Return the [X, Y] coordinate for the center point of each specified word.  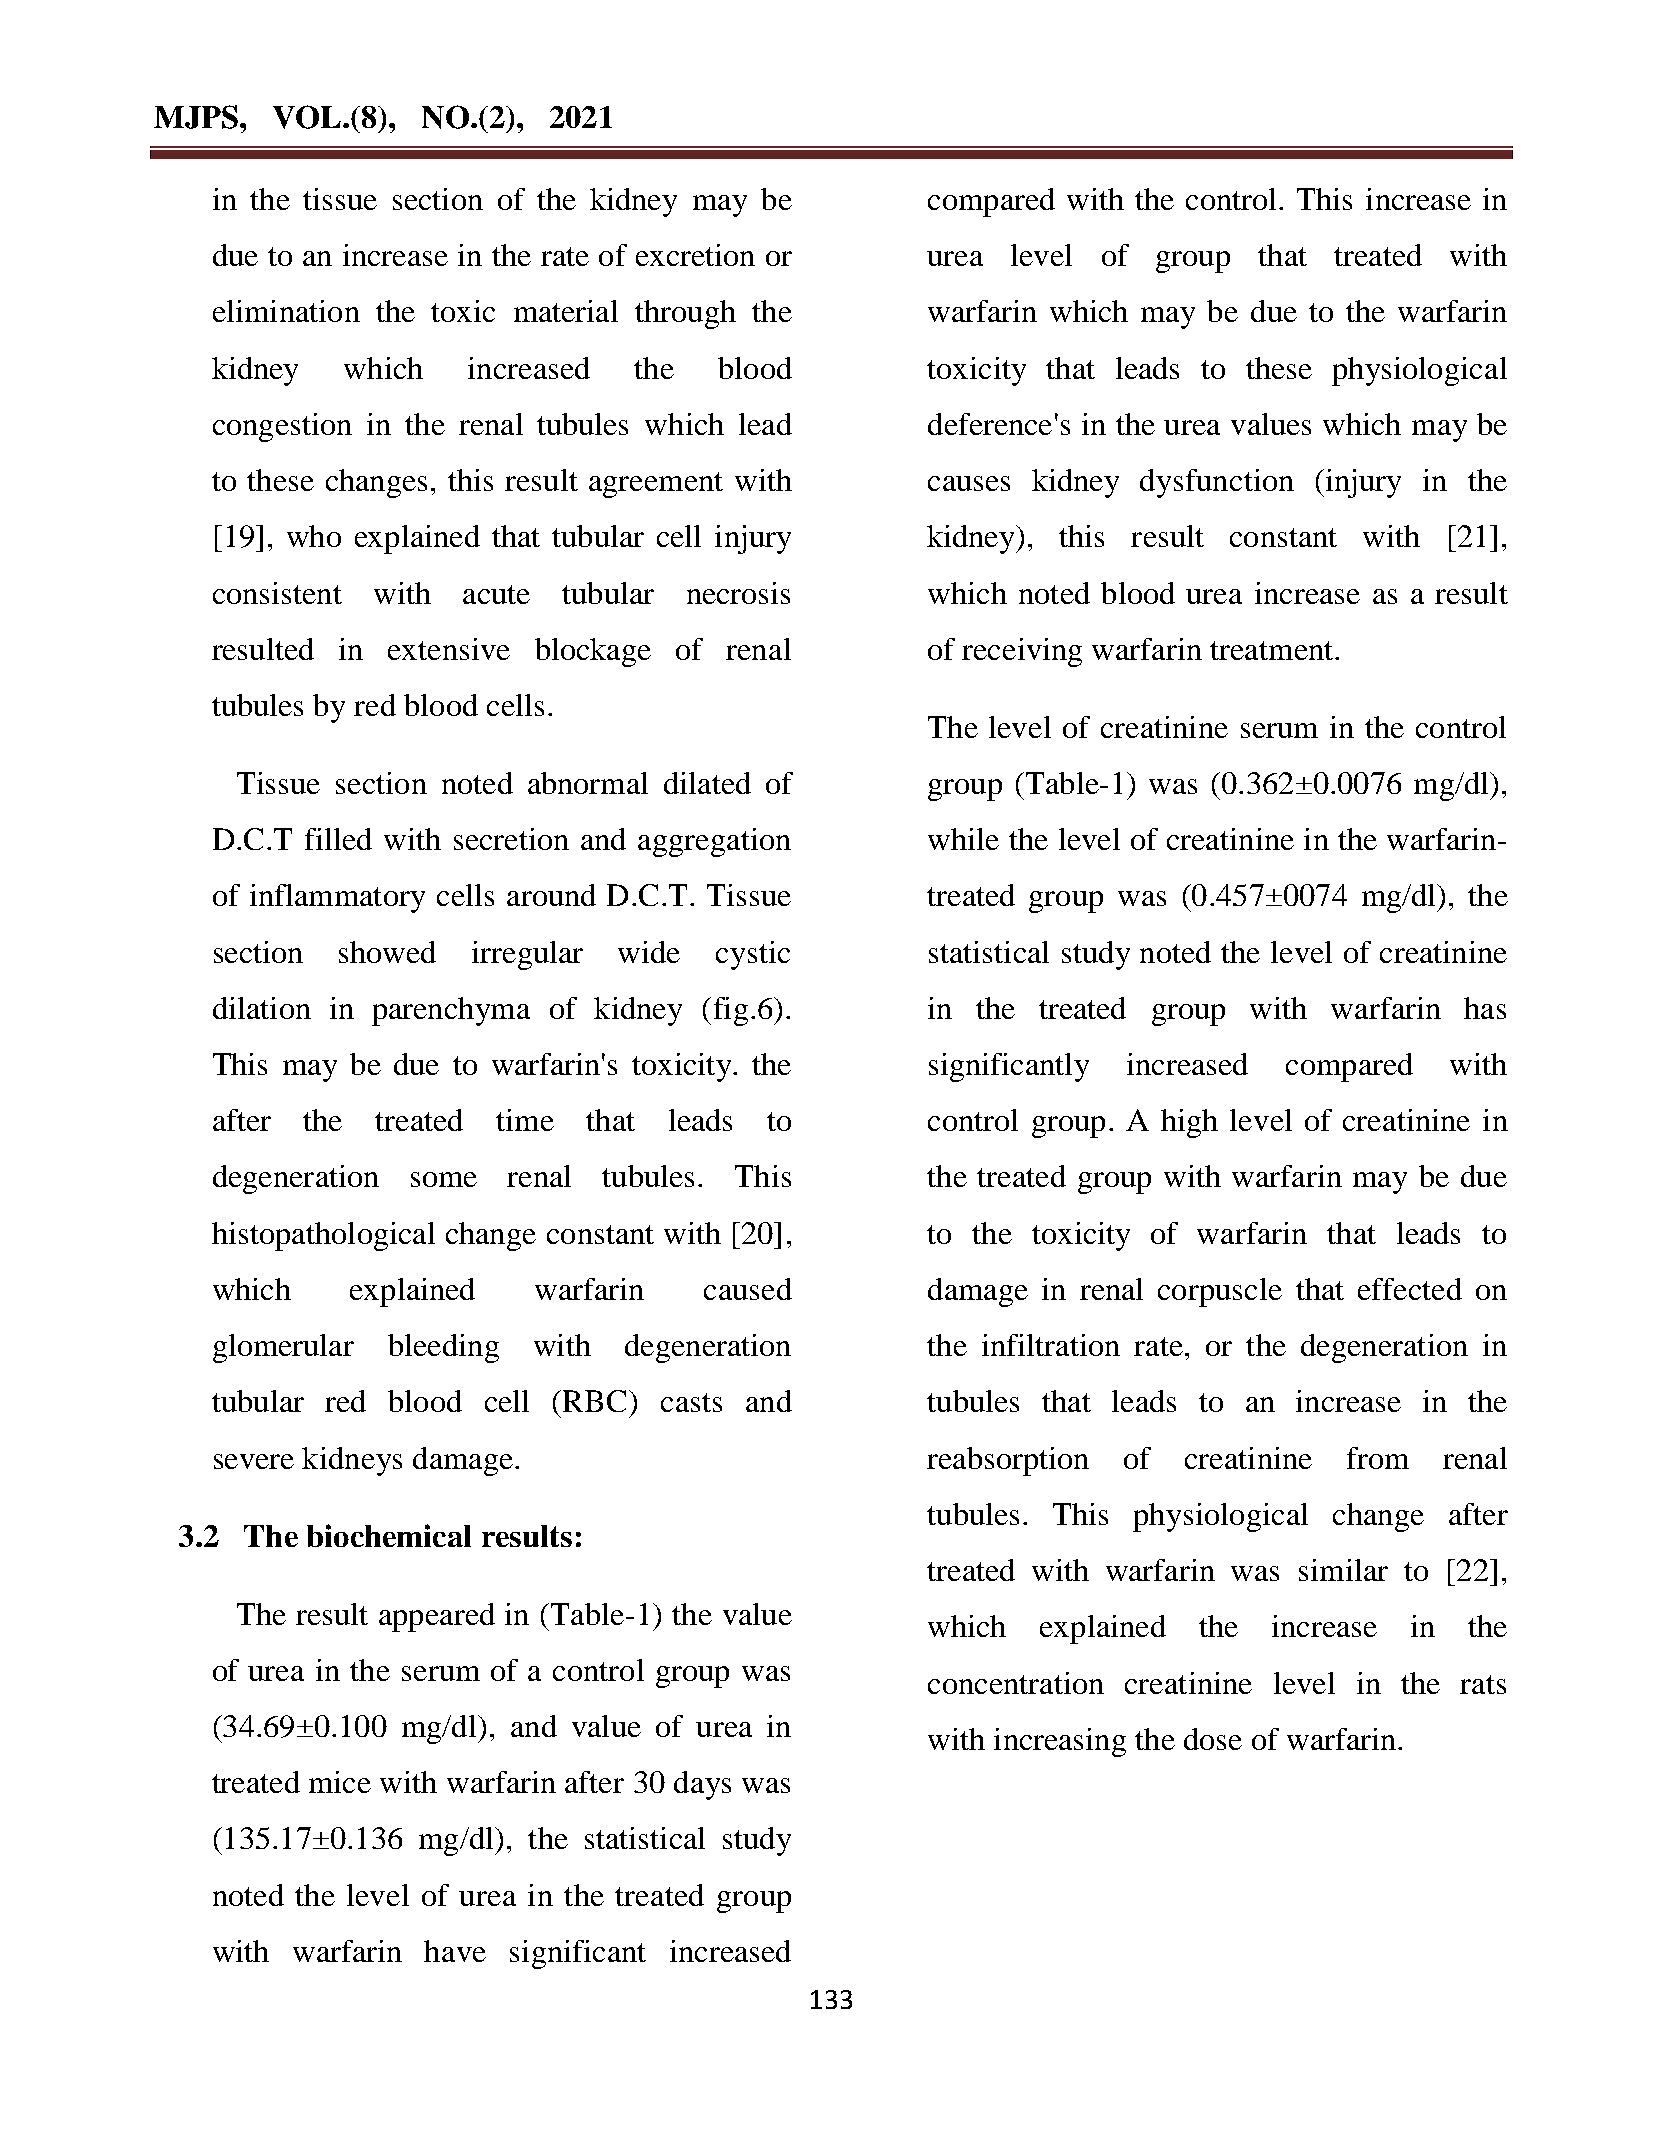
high [1189, 1123]
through [685, 314]
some [444, 1179]
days [702, 1785]
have [455, 1951]
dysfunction [1217, 483]
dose [1213, 1739]
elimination [286, 311]
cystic [753, 955]
